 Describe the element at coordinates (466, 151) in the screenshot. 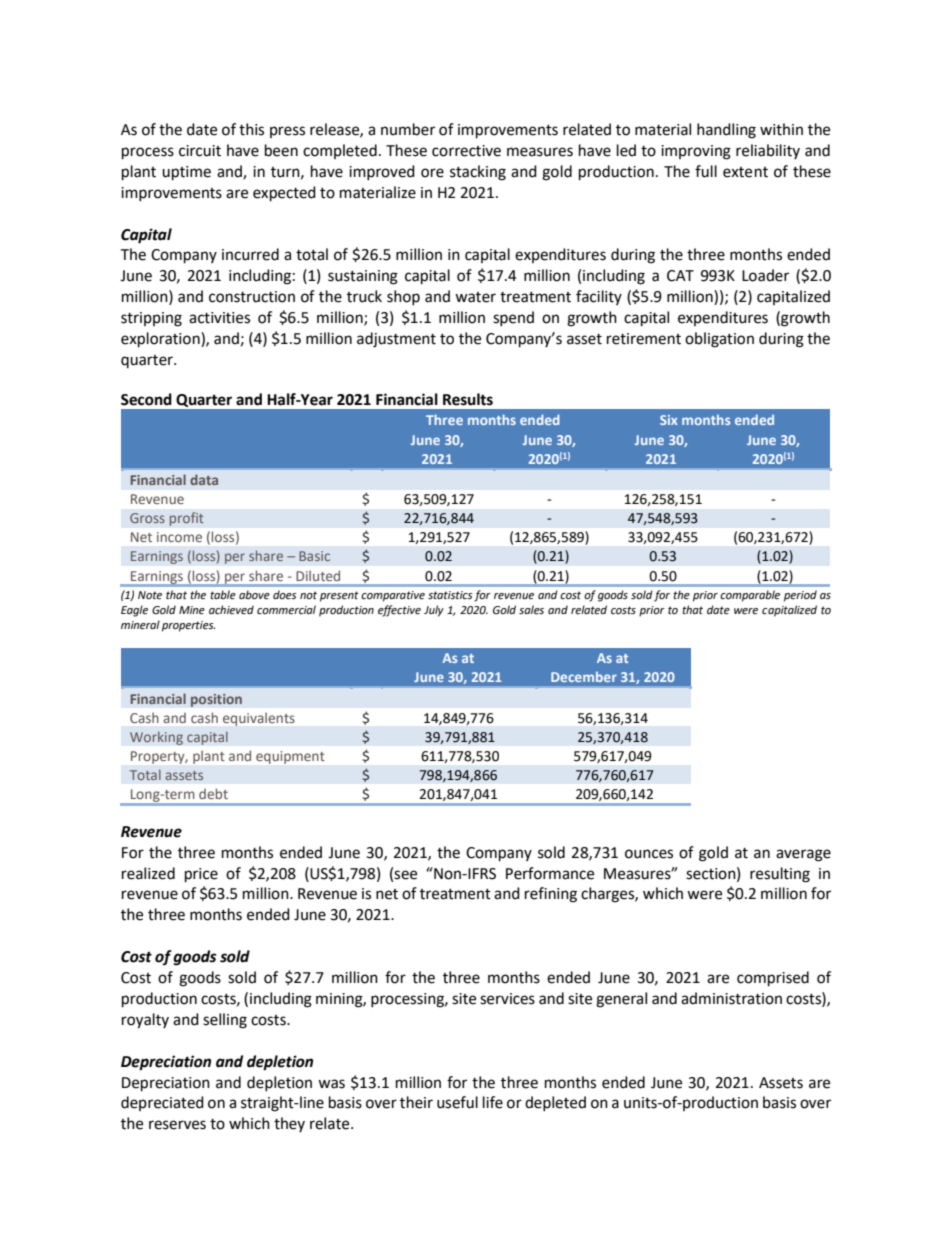

I see `corrective` at that location.
